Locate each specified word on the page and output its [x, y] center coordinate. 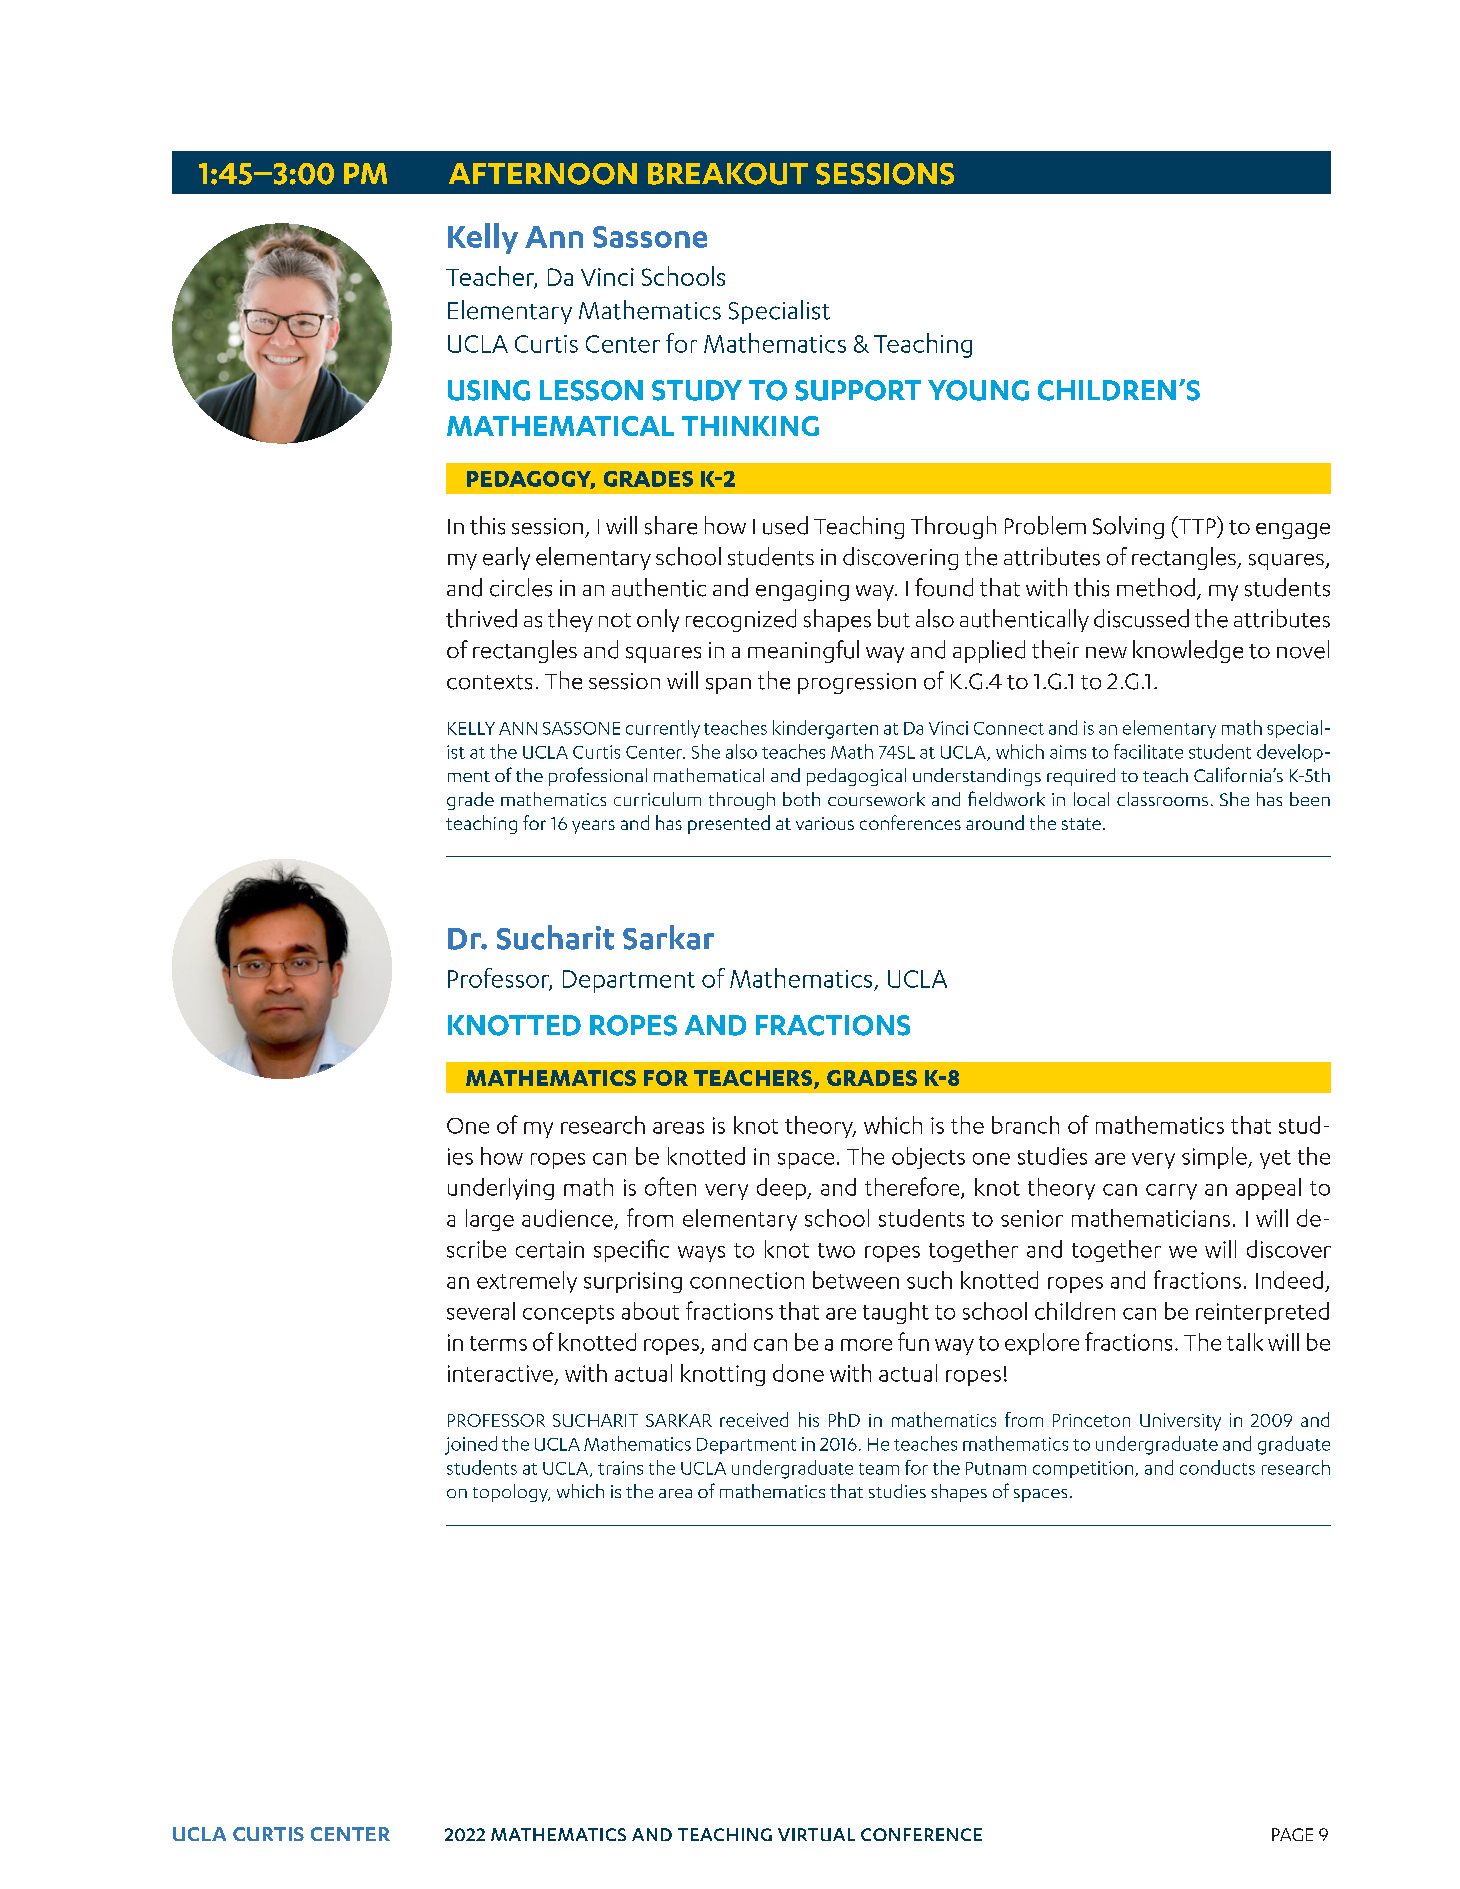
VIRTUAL [816, 1834]
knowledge [1188, 651]
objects [928, 1158]
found [944, 587]
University [1180, 1422]
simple [1215, 1158]
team [879, 1469]
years [593, 827]
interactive [500, 1373]
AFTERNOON [543, 174]
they [570, 620]
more [866, 1345]
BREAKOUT [728, 174]
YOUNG [978, 390]
